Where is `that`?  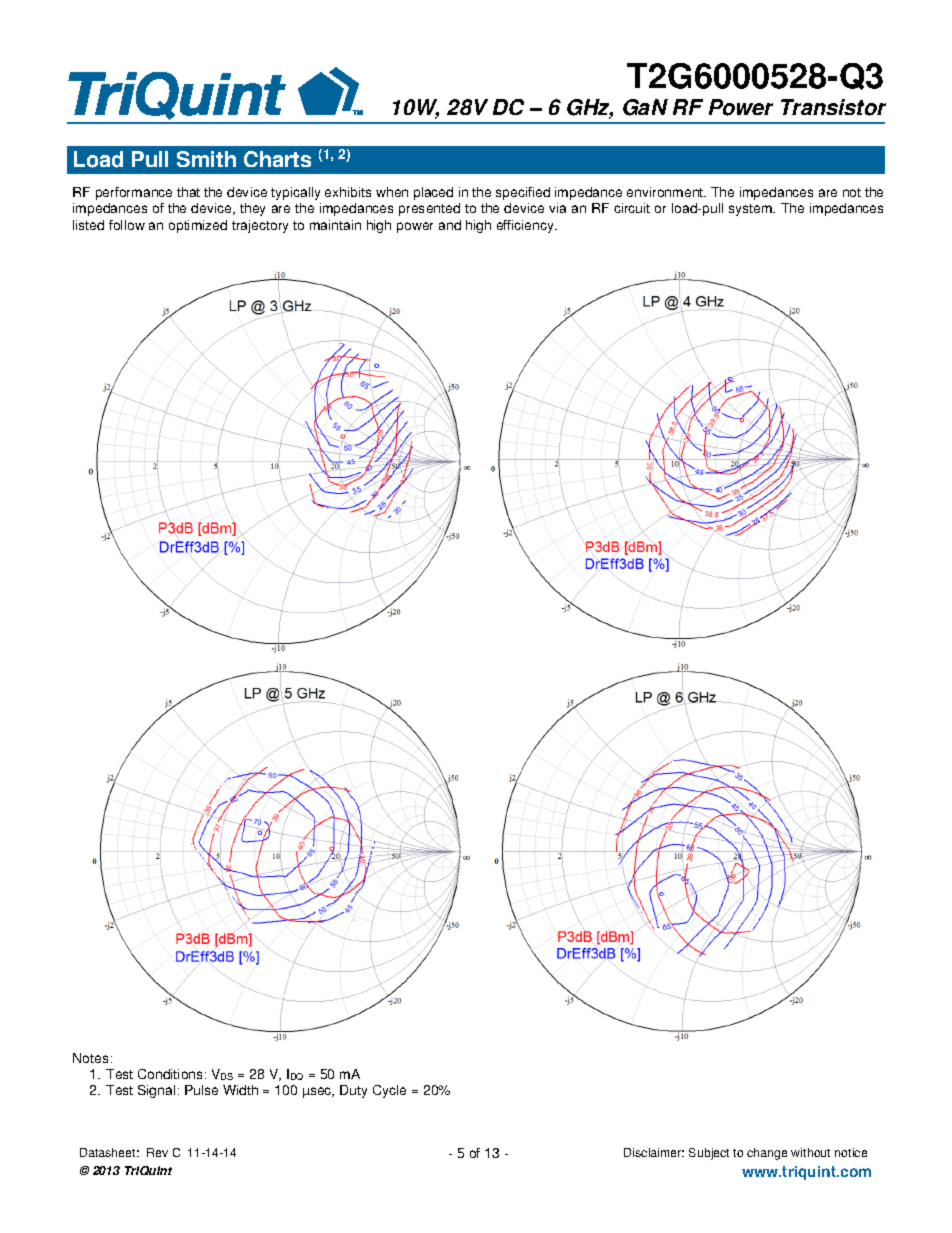 that is located at coordinates (188, 192).
